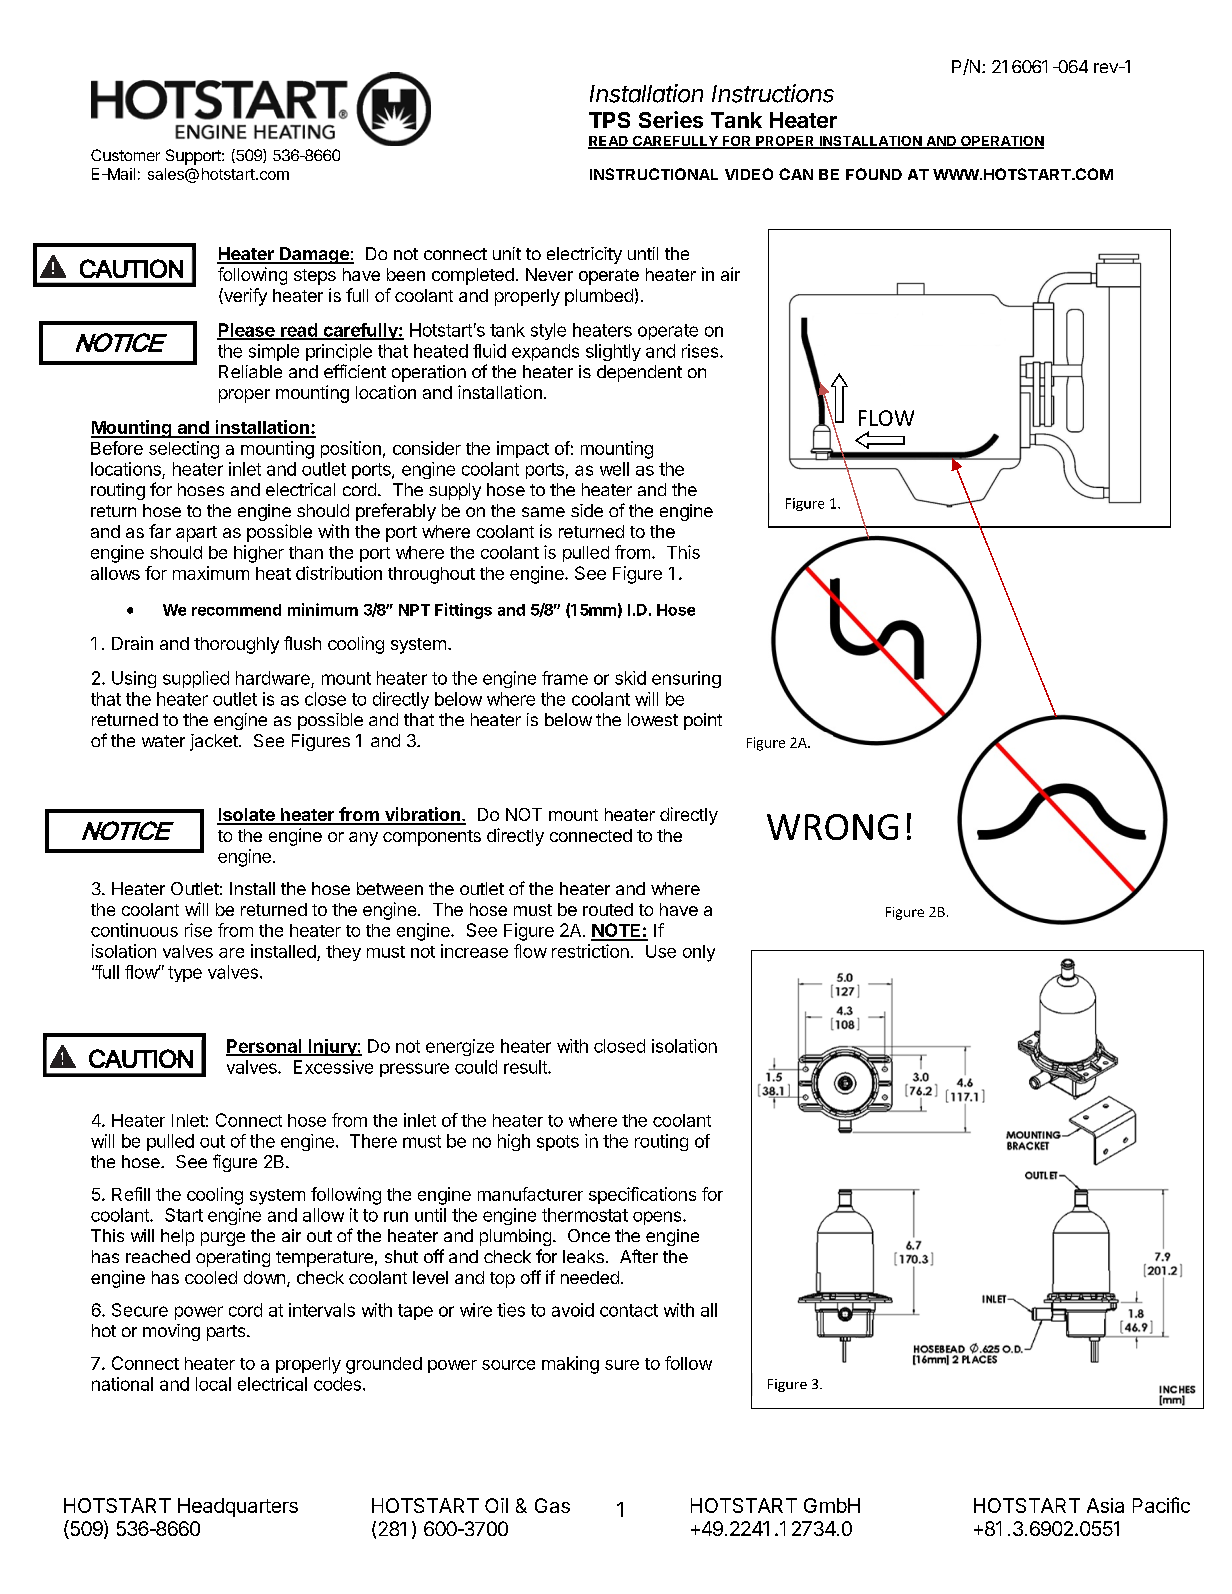  Describe the element at coordinates (196, 534) in the screenshot. I see `apart` at that location.
